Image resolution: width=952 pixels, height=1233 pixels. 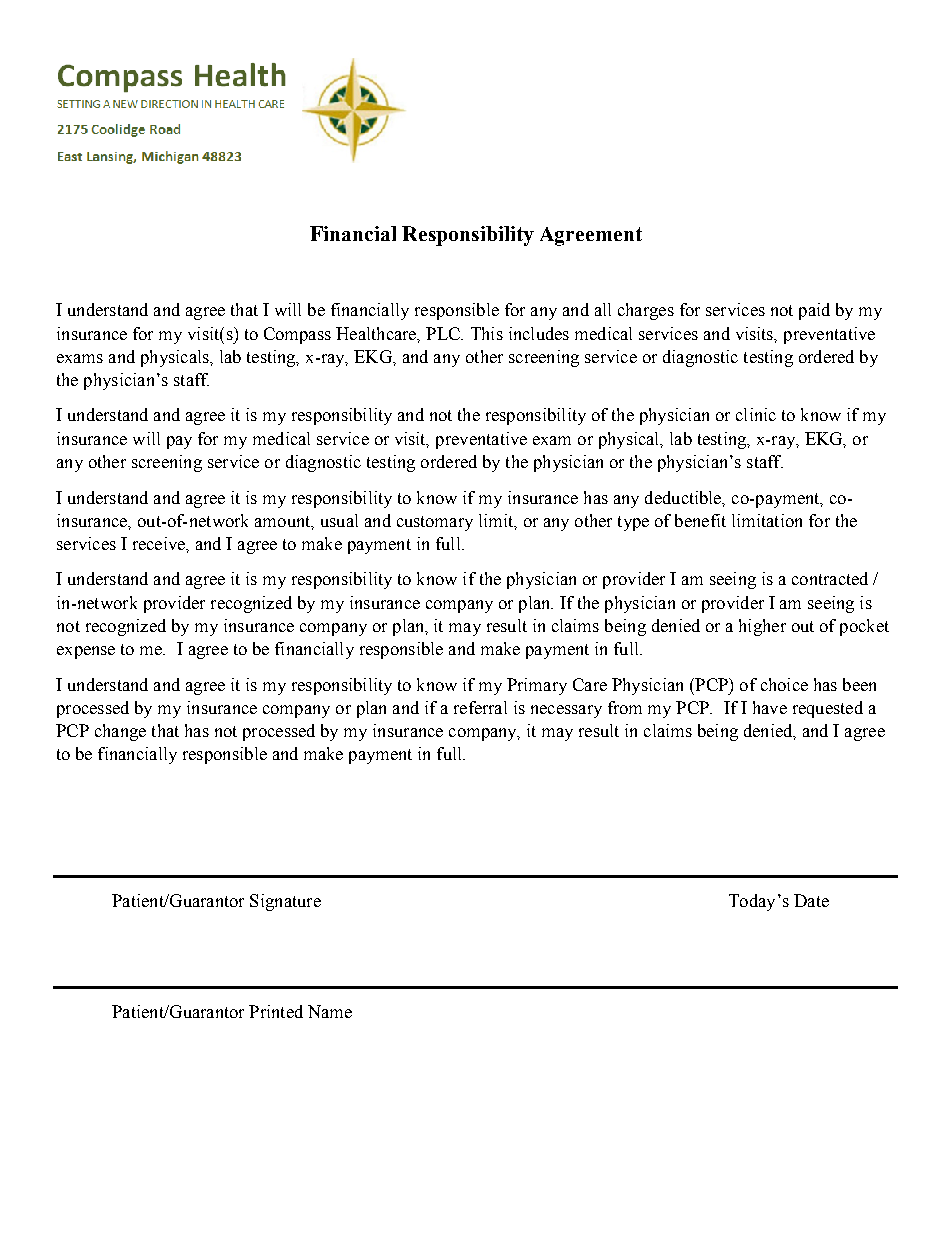 What do you see at coordinates (86, 652) in the screenshot?
I see `expense` at bounding box center [86, 652].
